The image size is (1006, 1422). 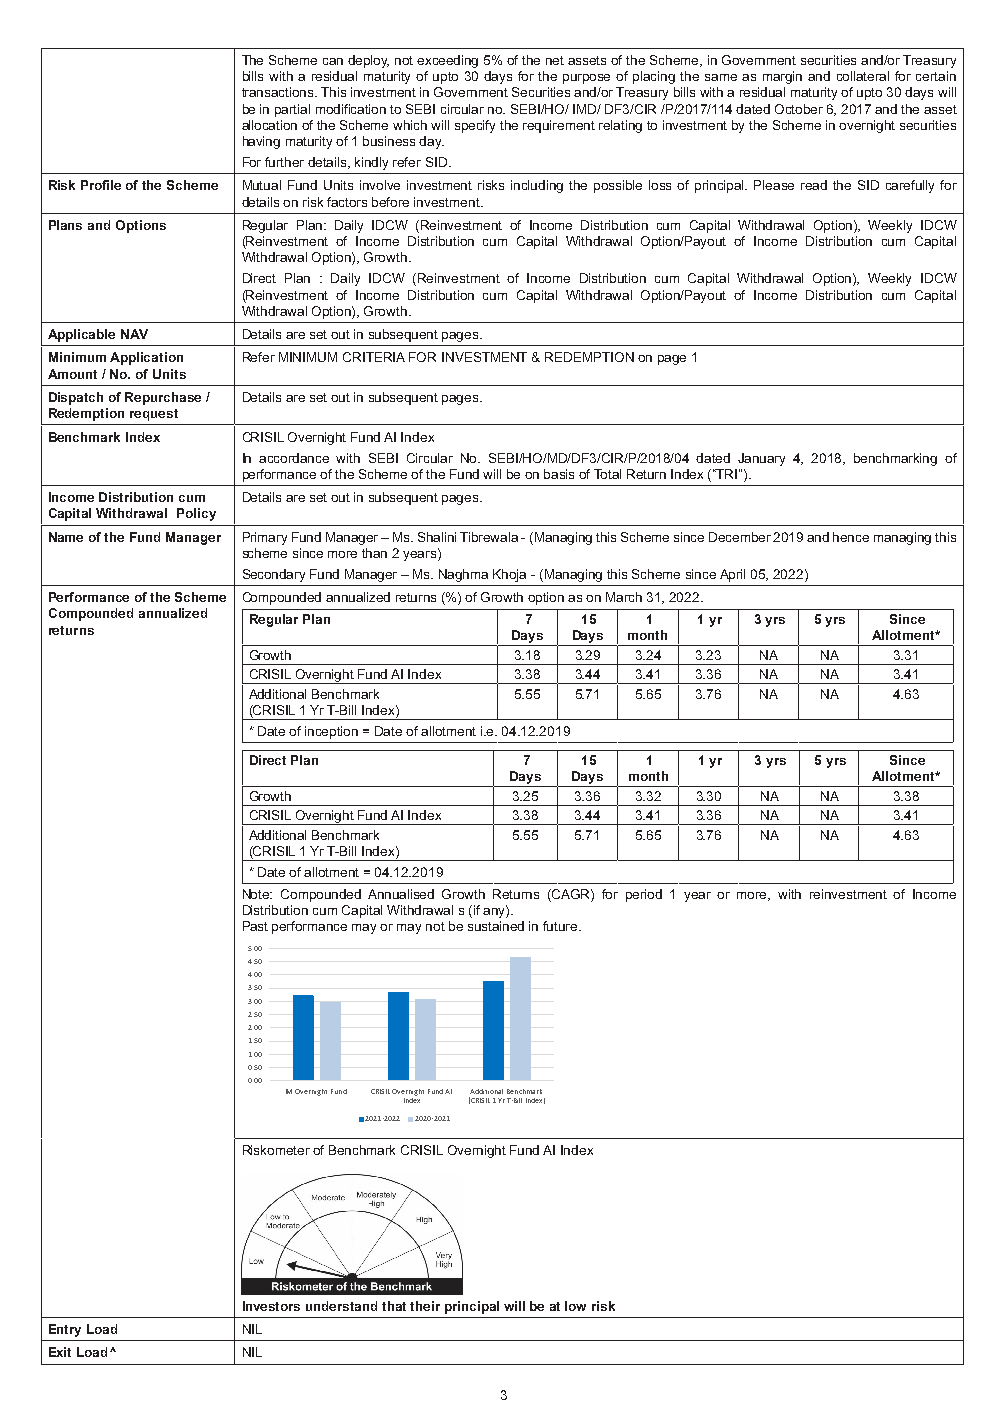 What do you see at coordinates (732, 575) in the image?
I see `April` at bounding box center [732, 575].
